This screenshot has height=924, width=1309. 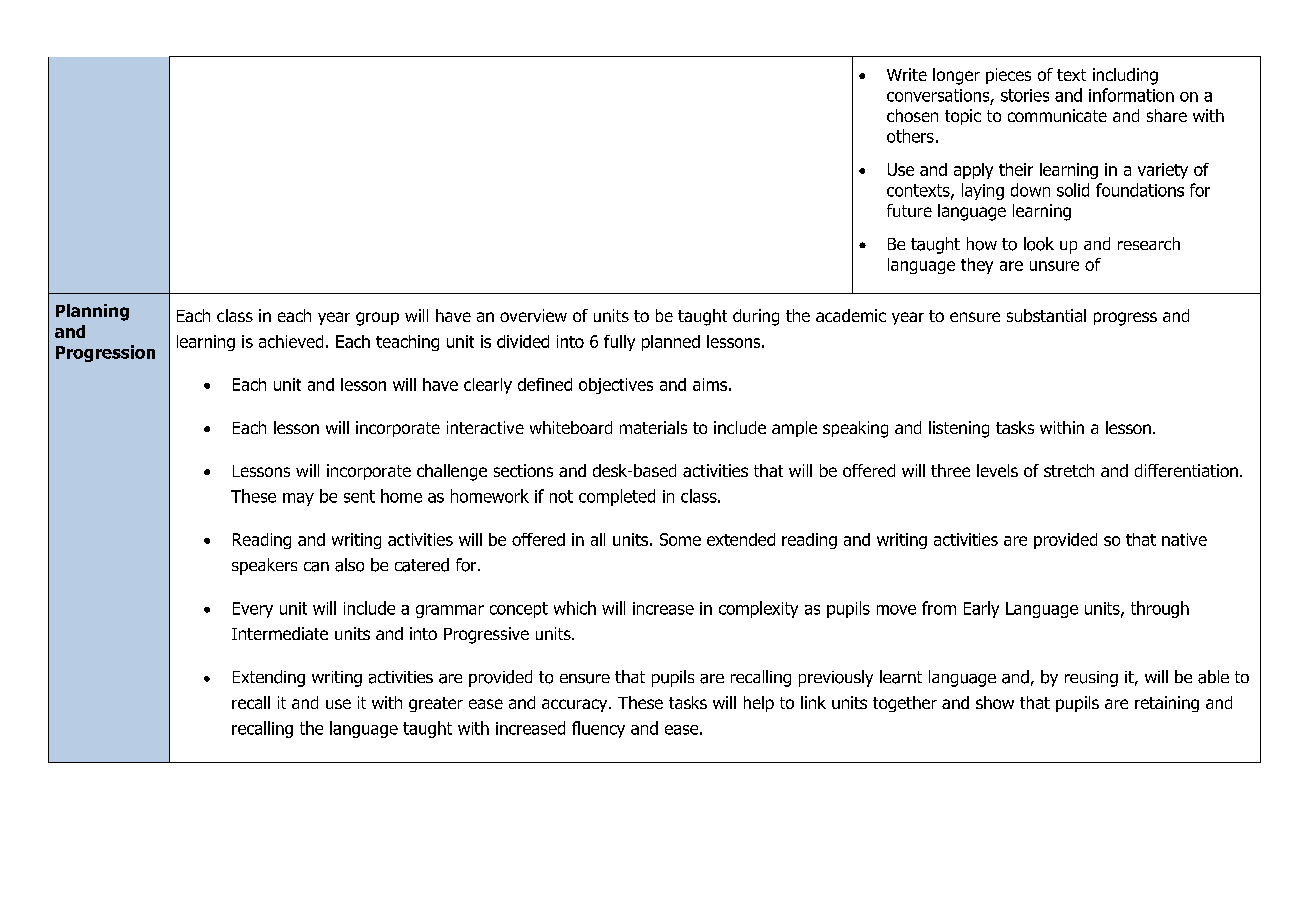 I want to click on Planning, so click(x=92, y=312).
